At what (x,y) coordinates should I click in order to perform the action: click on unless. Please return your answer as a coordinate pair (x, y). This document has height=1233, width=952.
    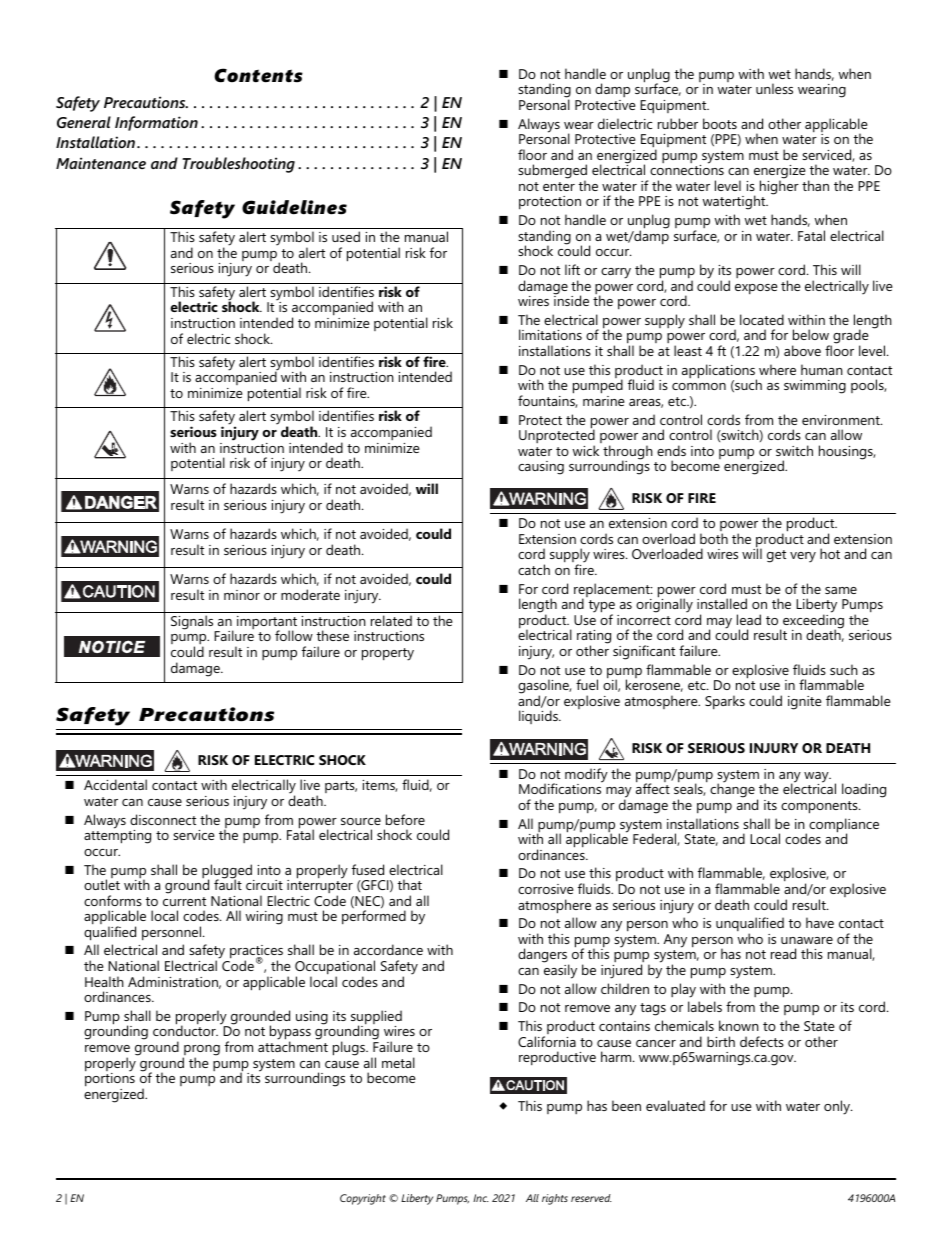
    Looking at the image, I should click on (774, 88).
